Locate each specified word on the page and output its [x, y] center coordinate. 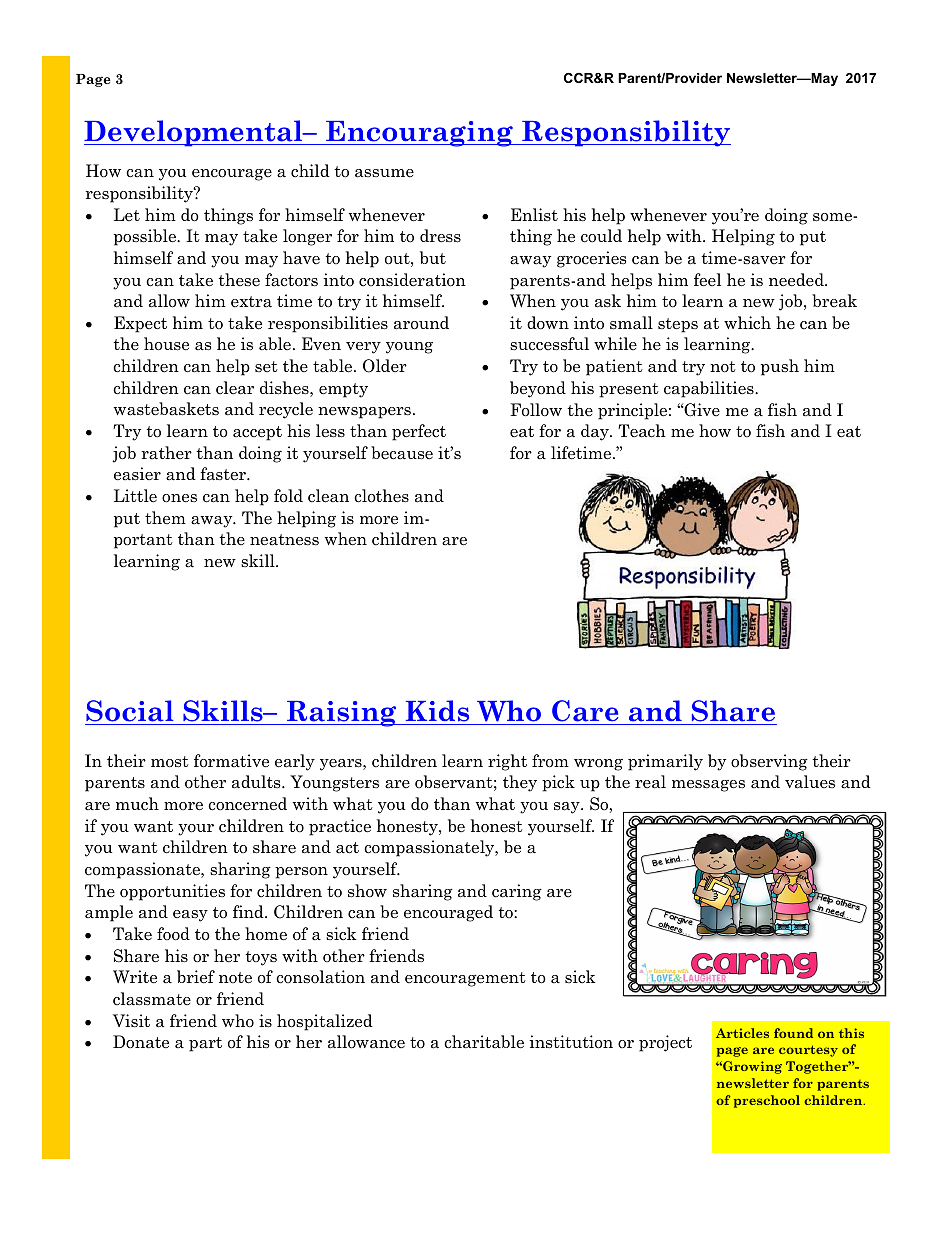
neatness [284, 540]
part [205, 1044]
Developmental [194, 133]
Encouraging [419, 134]
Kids [437, 711]
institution [571, 1042]
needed [797, 280]
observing [769, 762]
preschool [767, 1101]
